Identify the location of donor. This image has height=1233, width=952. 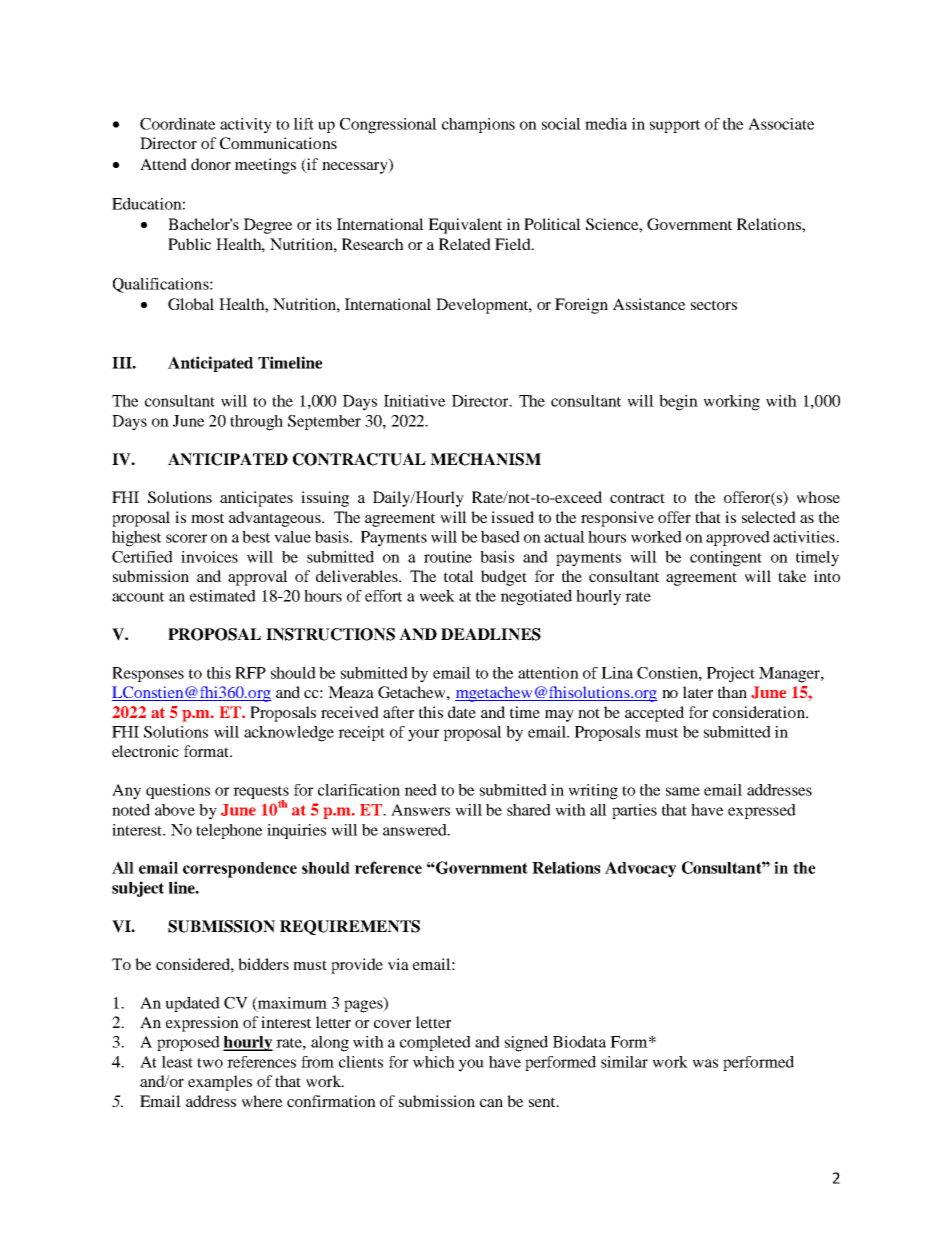
(211, 164).
